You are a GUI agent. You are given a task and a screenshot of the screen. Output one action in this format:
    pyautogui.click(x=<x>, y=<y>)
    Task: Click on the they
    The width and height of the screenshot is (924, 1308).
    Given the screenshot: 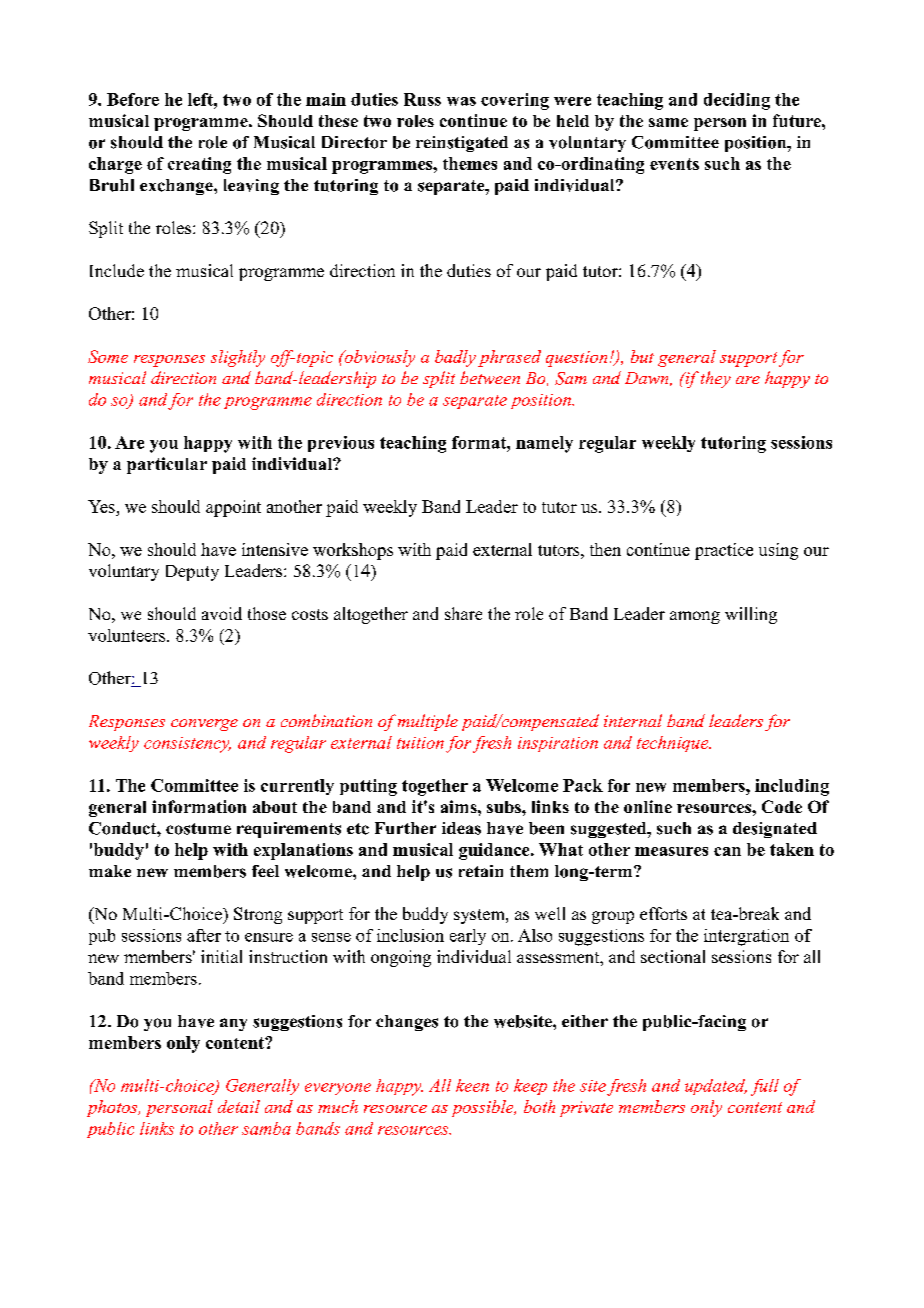 What is the action you would take?
    pyautogui.click(x=714, y=379)
